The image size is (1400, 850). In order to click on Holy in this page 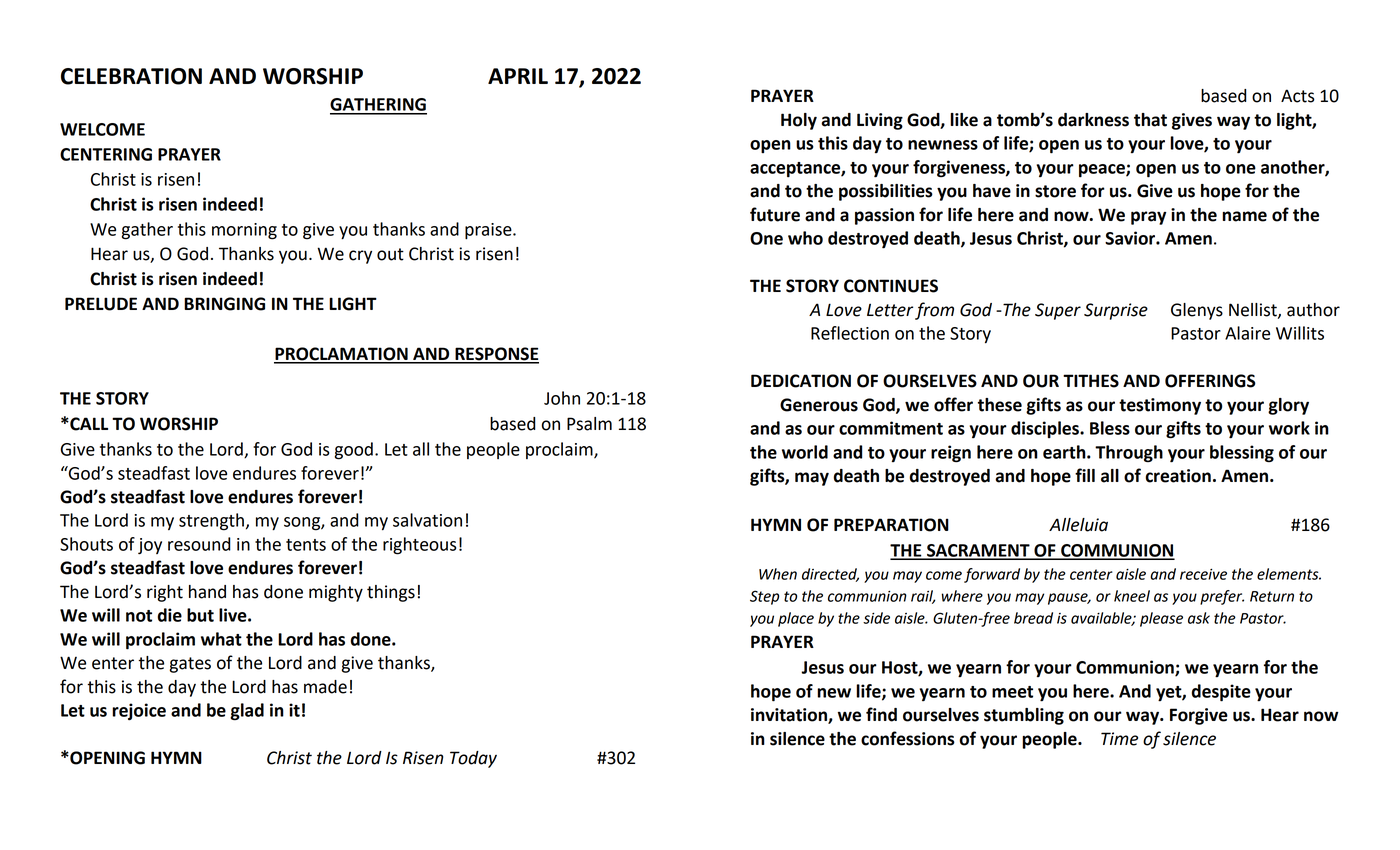, I will do `click(799, 121)`.
